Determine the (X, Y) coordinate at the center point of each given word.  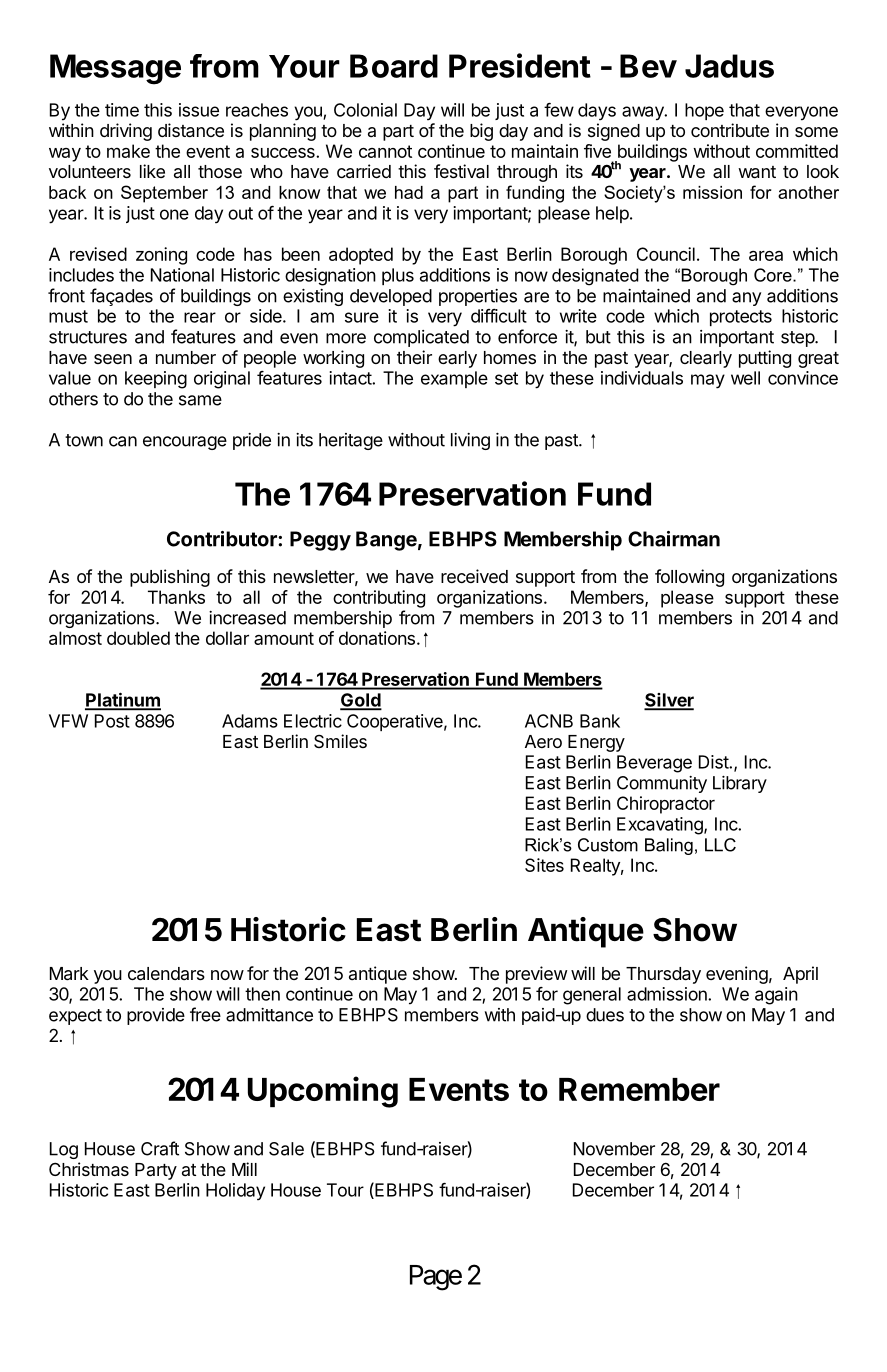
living (470, 441)
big (481, 132)
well (745, 378)
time (122, 110)
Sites (544, 865)
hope (704, 111)
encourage (185, 443)
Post (112, 721)
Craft (160, 1148)
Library (740, 784)
